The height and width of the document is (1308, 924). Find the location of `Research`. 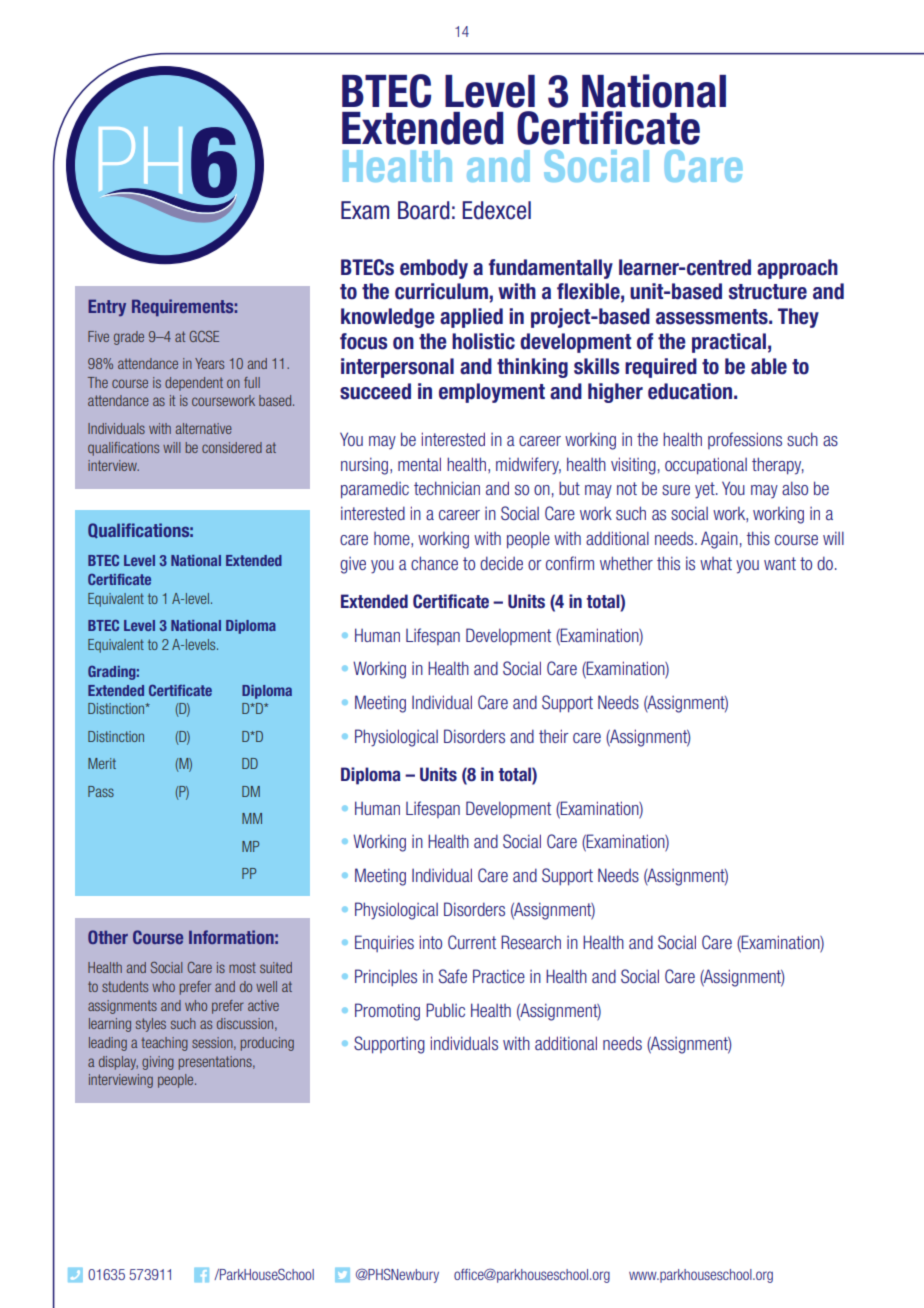

Research is located at coordinates (531, 942).
